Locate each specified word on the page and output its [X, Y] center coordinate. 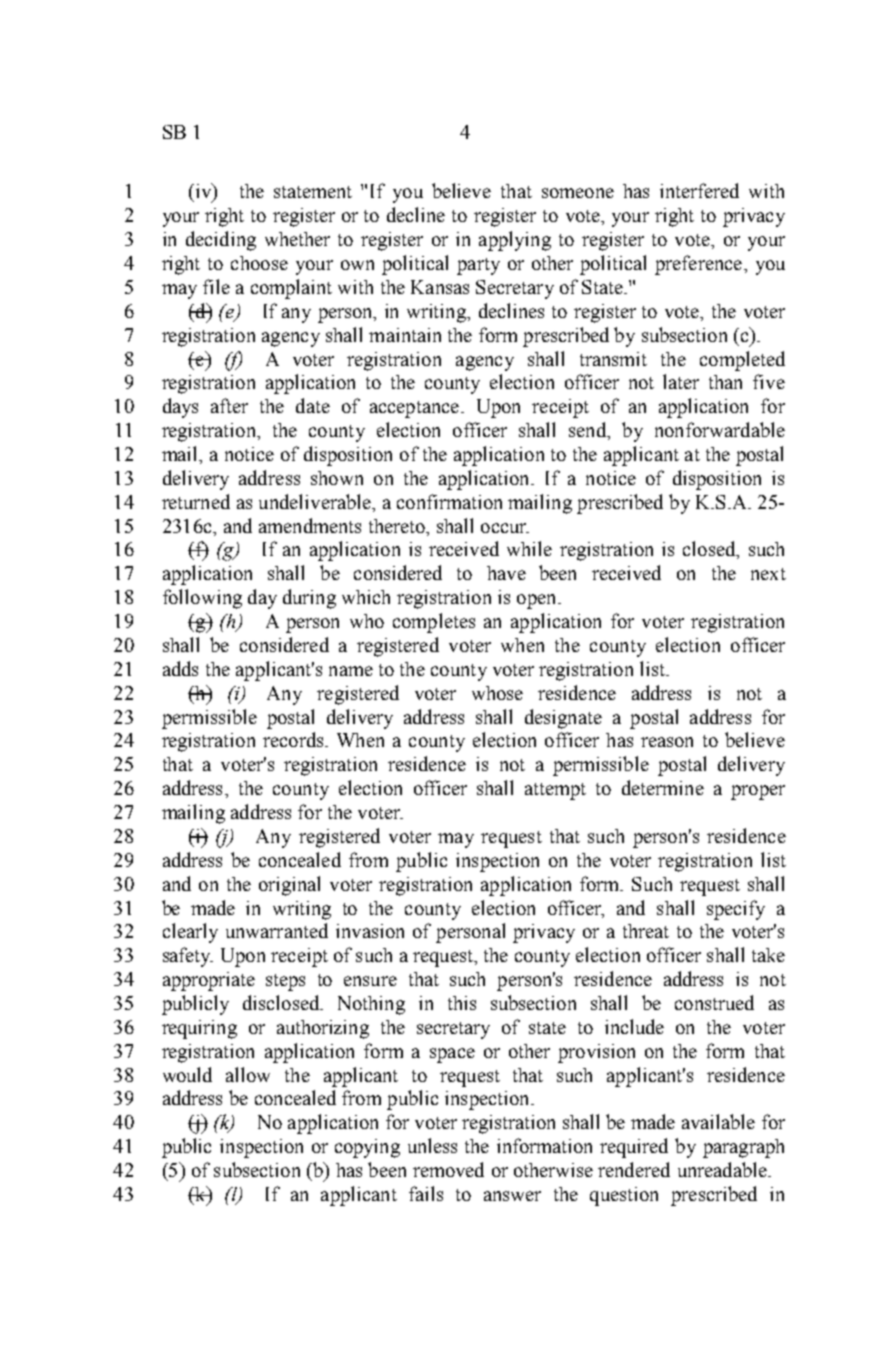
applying [515, 241]
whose [497, 693]
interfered [699, 190]
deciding [221, 241]
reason [667, 742]
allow [248, 1074]
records [294, 739]
